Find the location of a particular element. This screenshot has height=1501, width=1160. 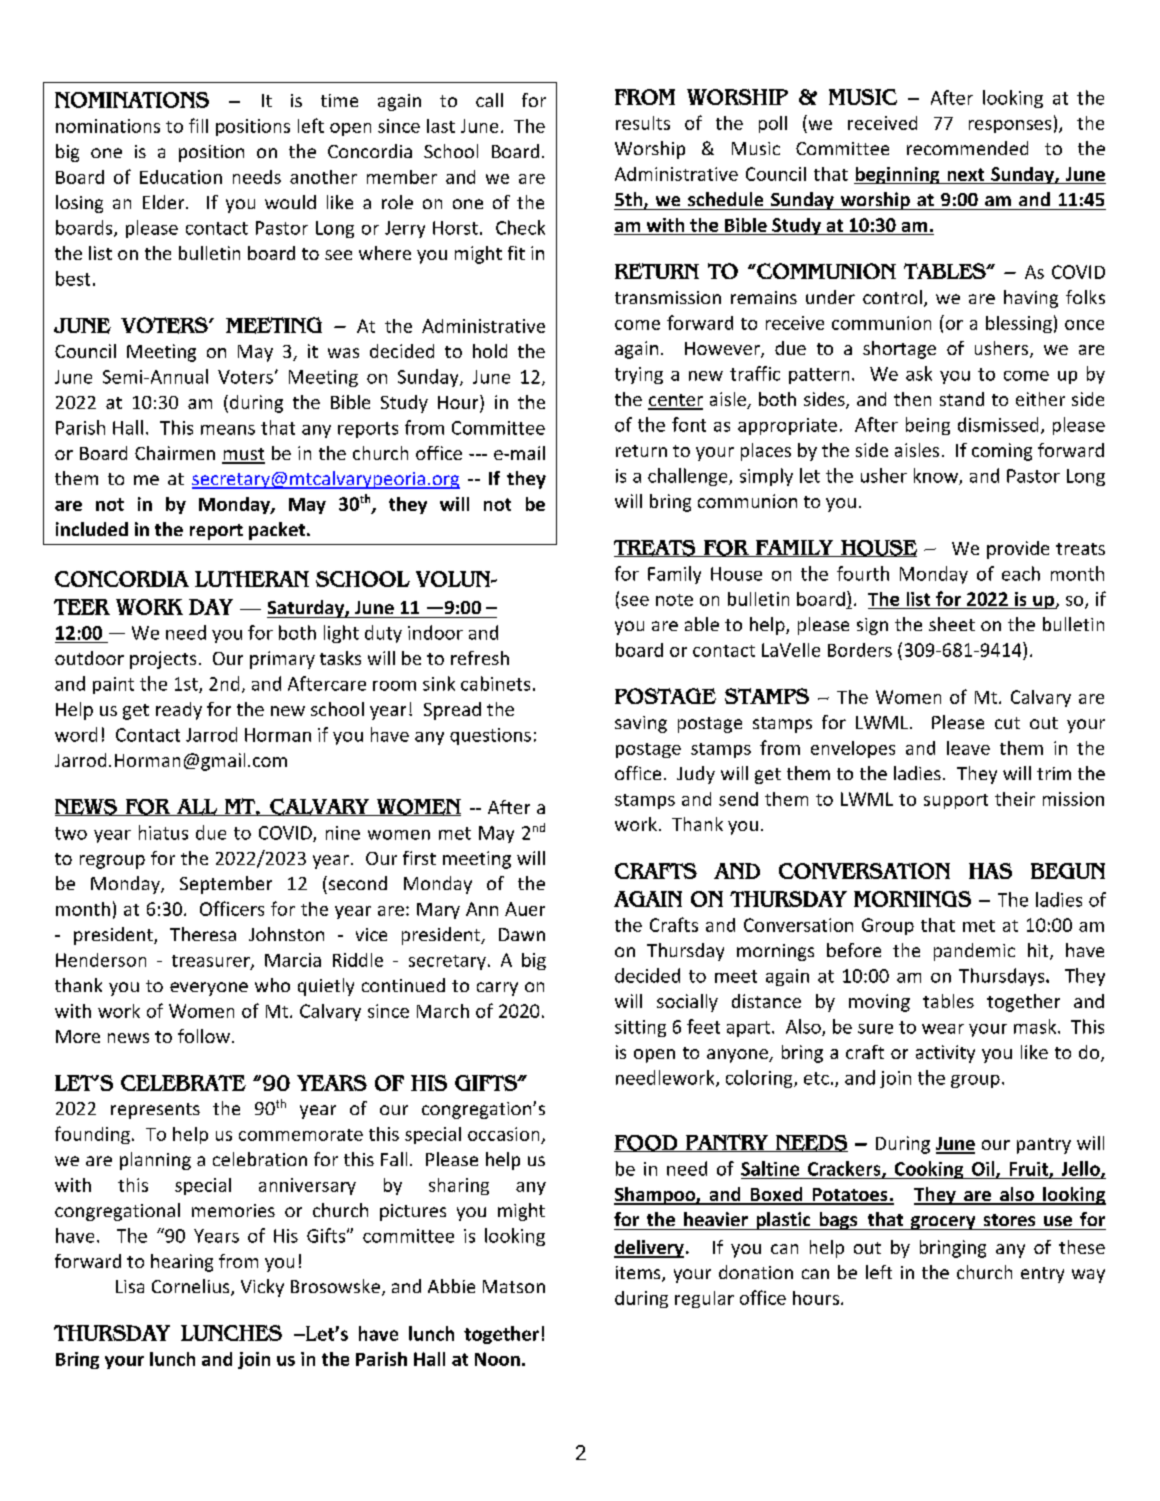

dismissed is located at coordinates (998, 424).
